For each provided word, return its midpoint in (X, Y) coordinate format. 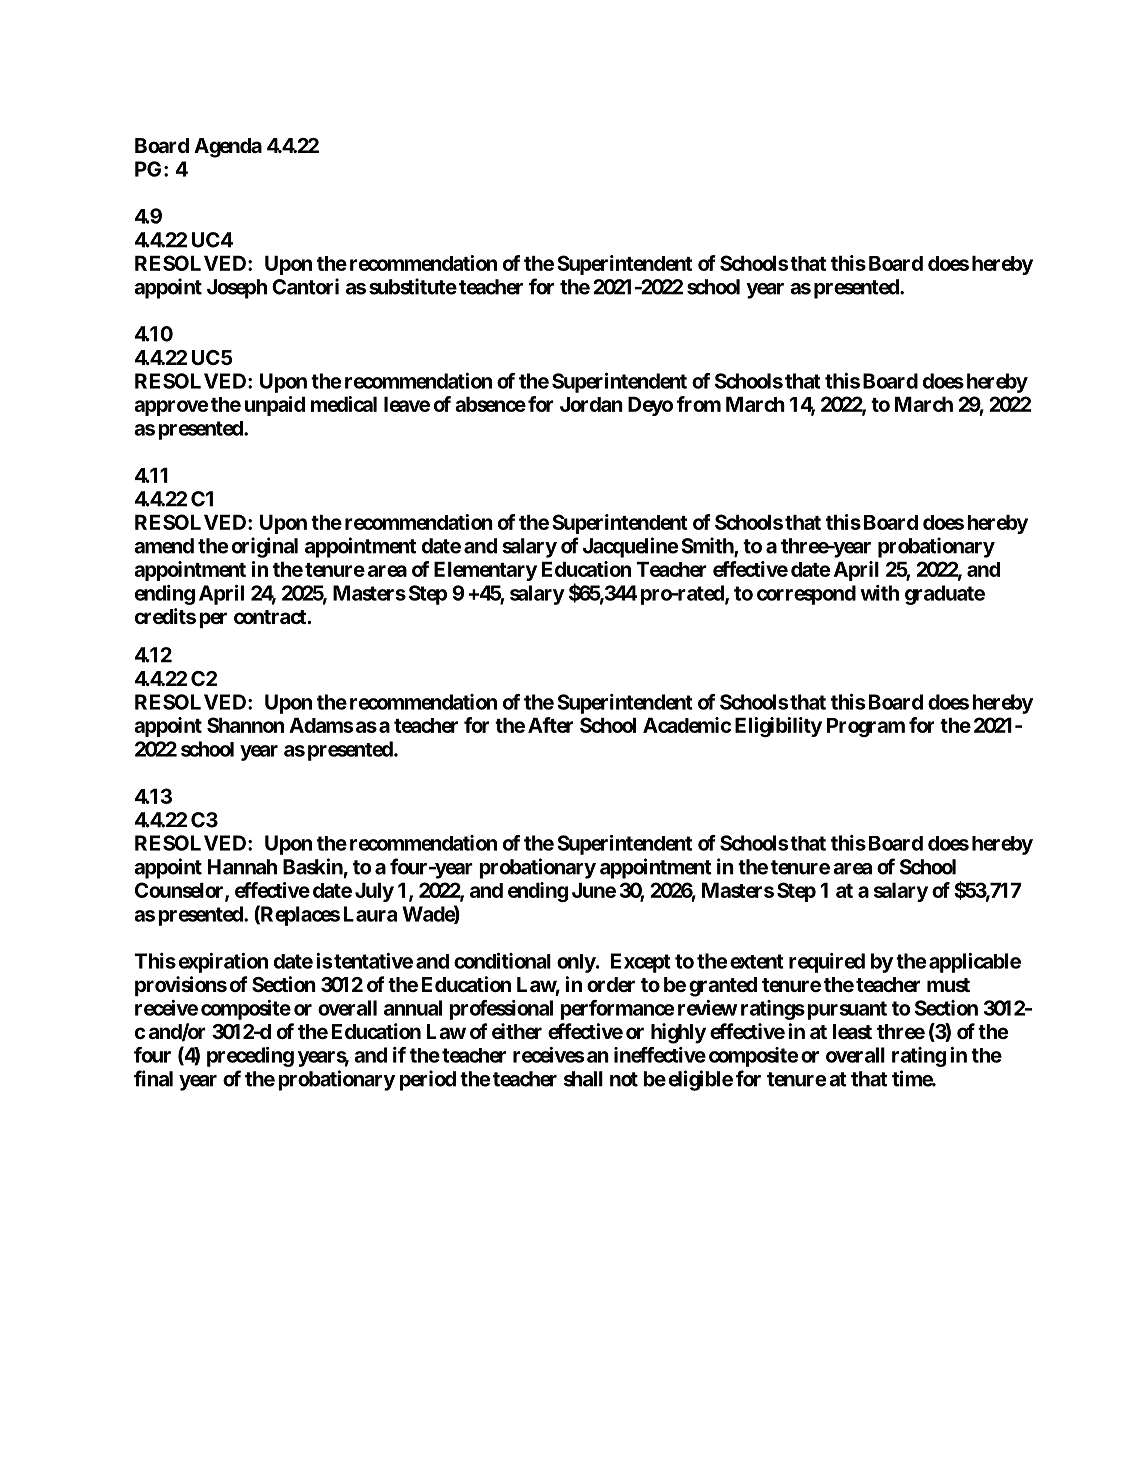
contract (271, 617)
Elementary (485, 571)
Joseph (237, 289)
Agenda (228, 148)
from (699, 404)
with (879, 593)
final (153, 1078)
